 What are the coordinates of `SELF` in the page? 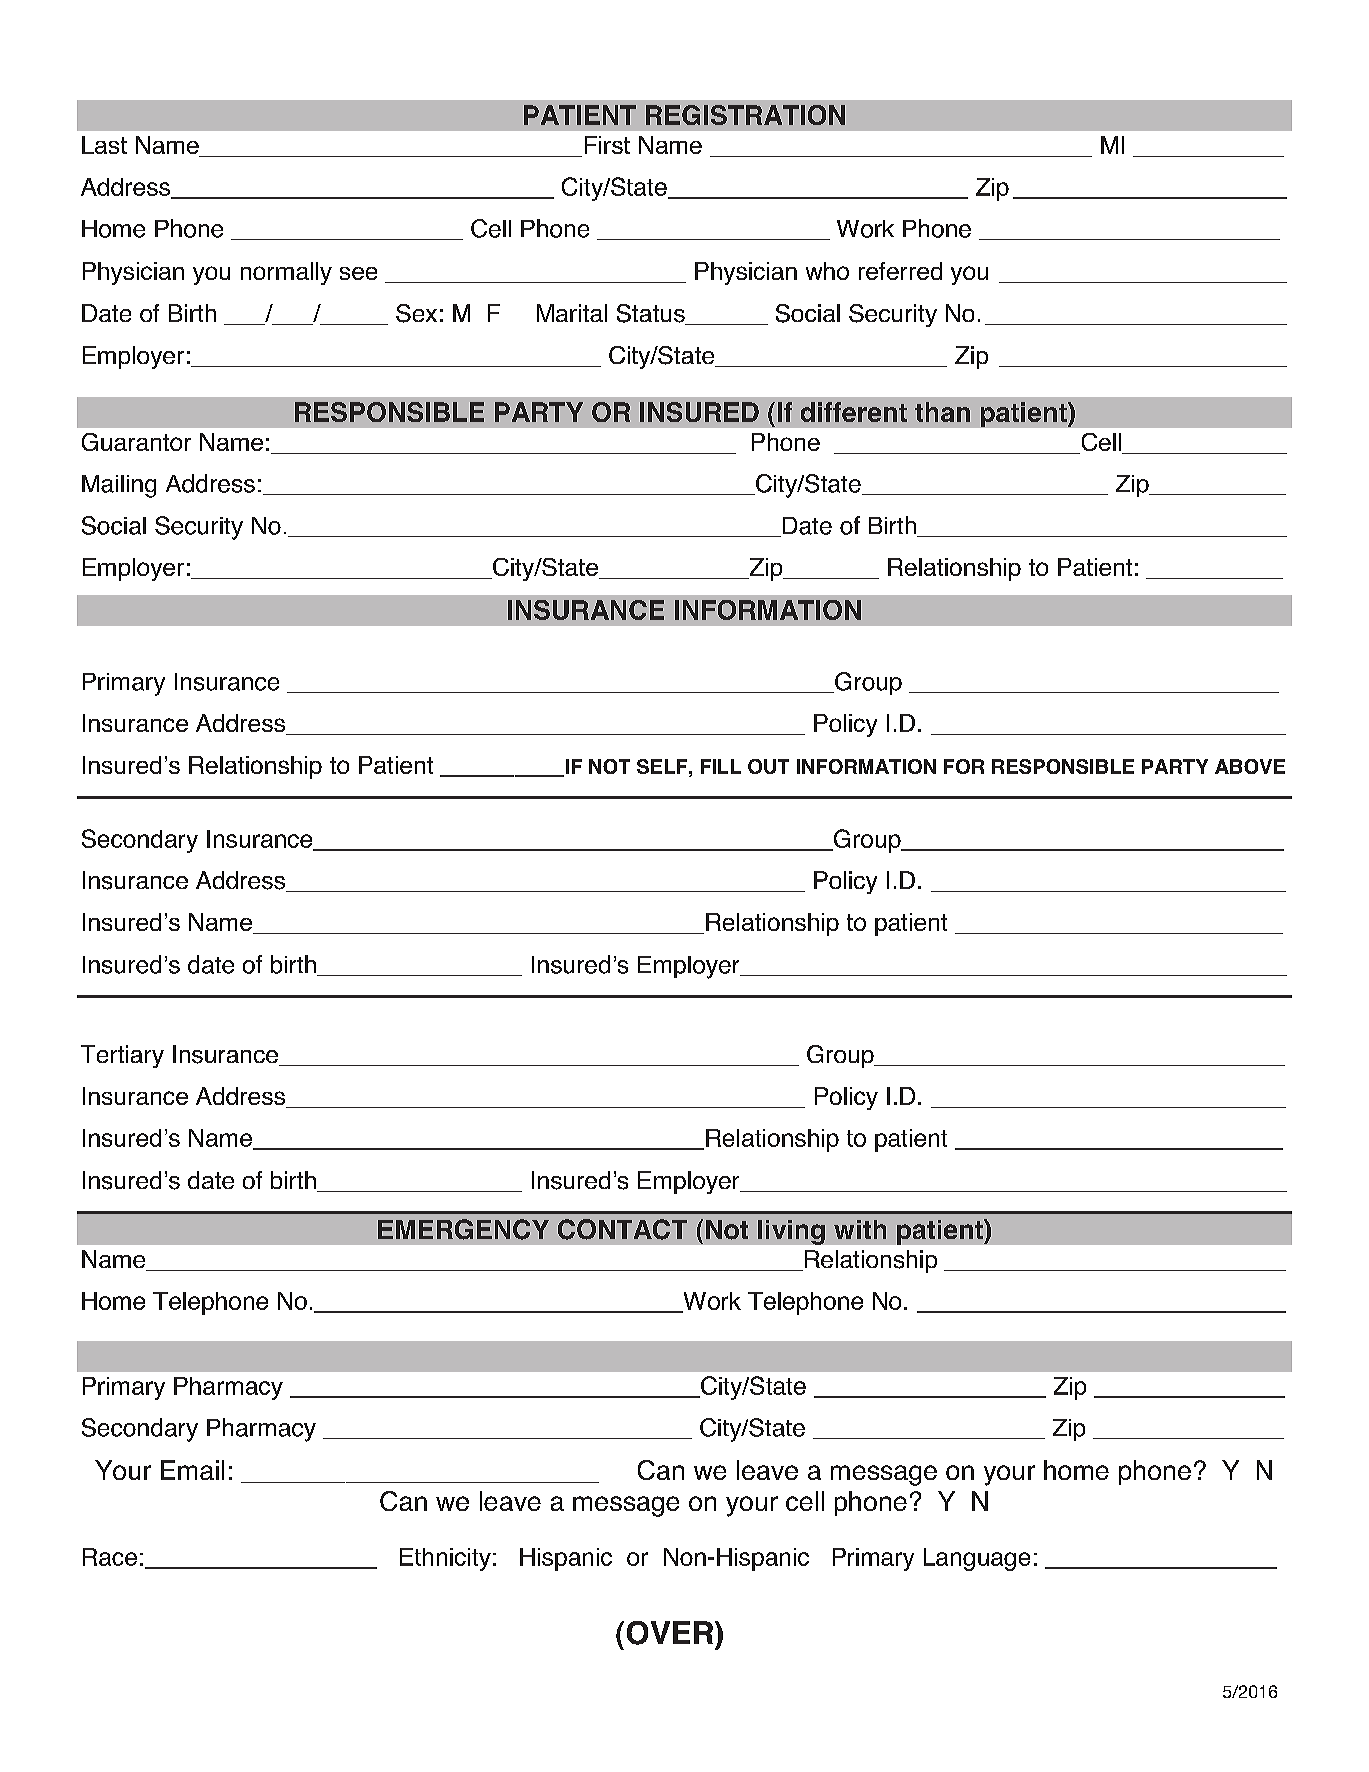 It's located at (663, 766).
